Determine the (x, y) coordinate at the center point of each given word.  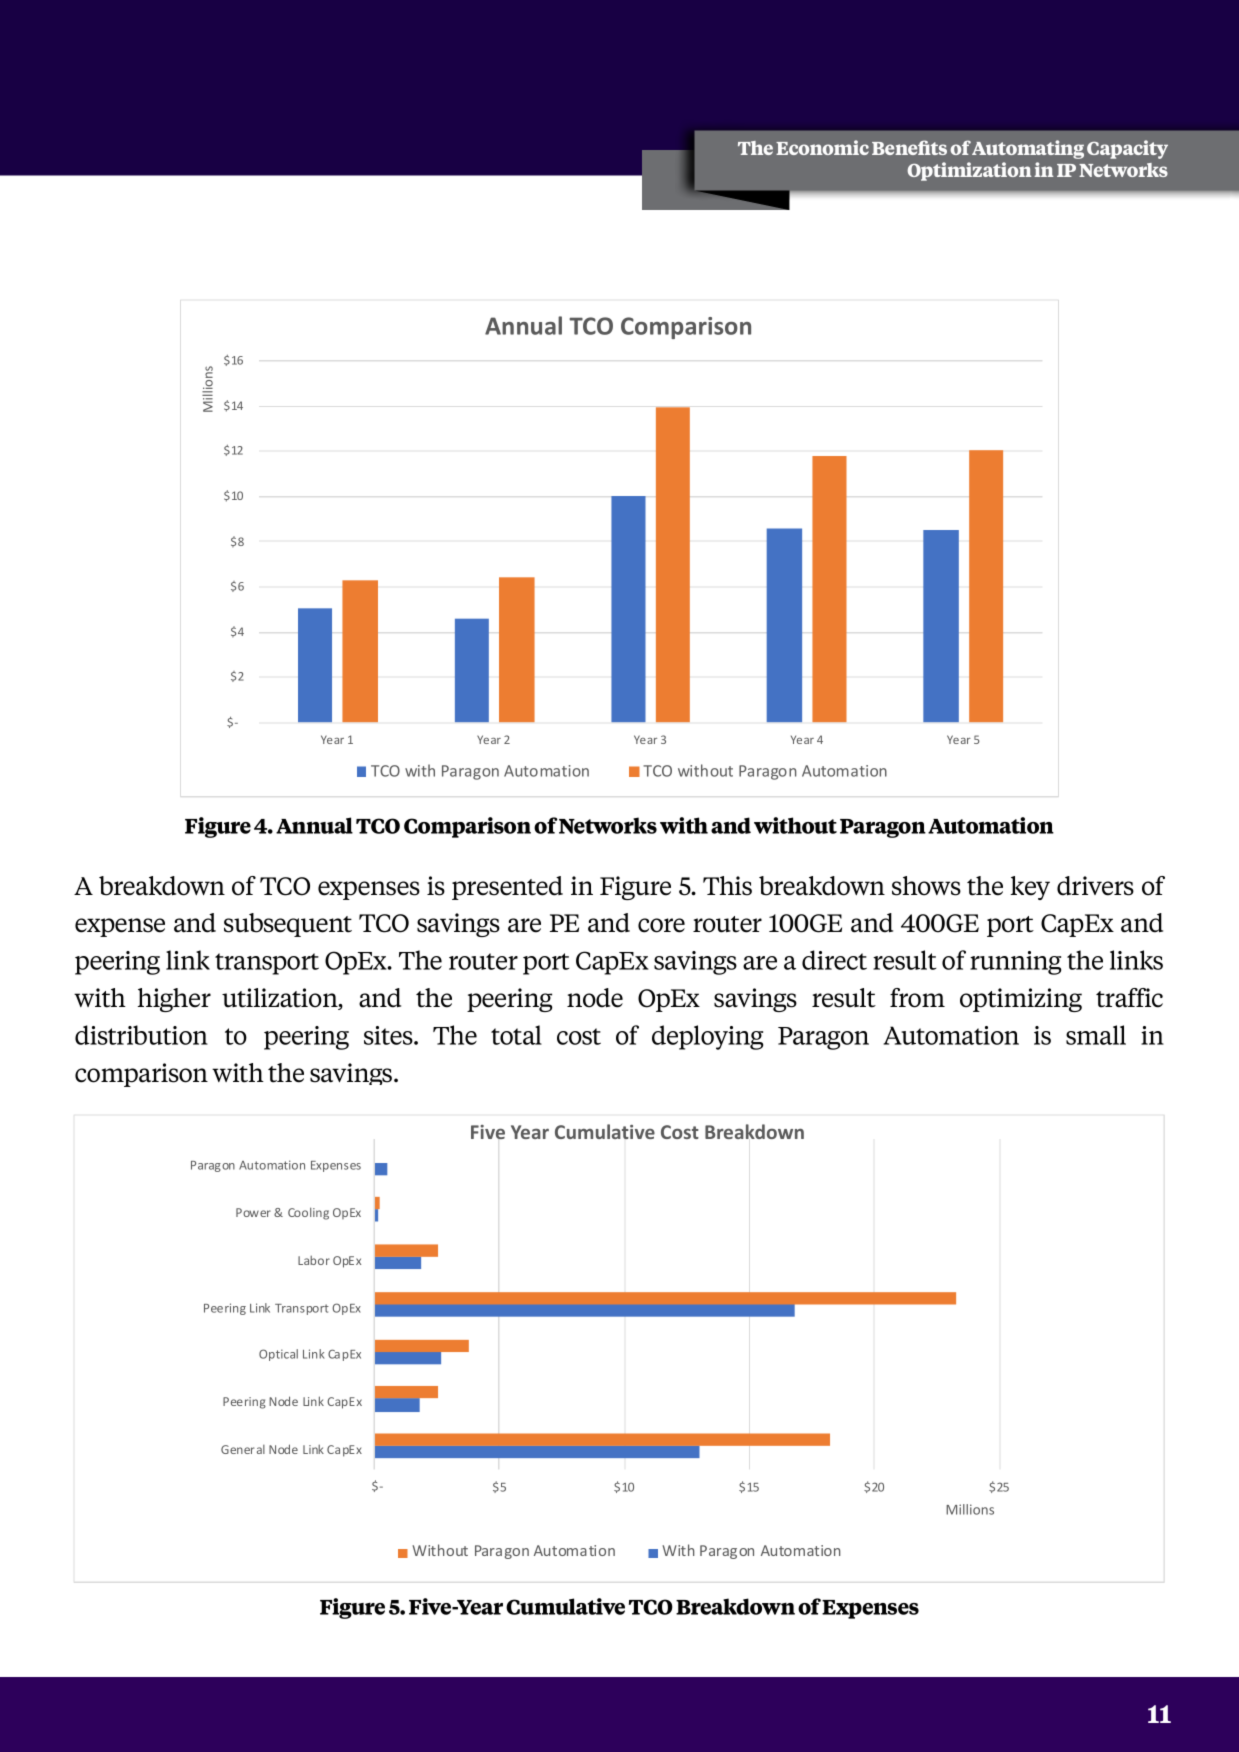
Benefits (909, 147)
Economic (822, 147)
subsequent (288, 925)
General (243, 1449)
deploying (707, 1037)
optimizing (1021, 1000)
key (1030, 888)
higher (174, 1000)
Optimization (969, 171)
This (727, 886)
